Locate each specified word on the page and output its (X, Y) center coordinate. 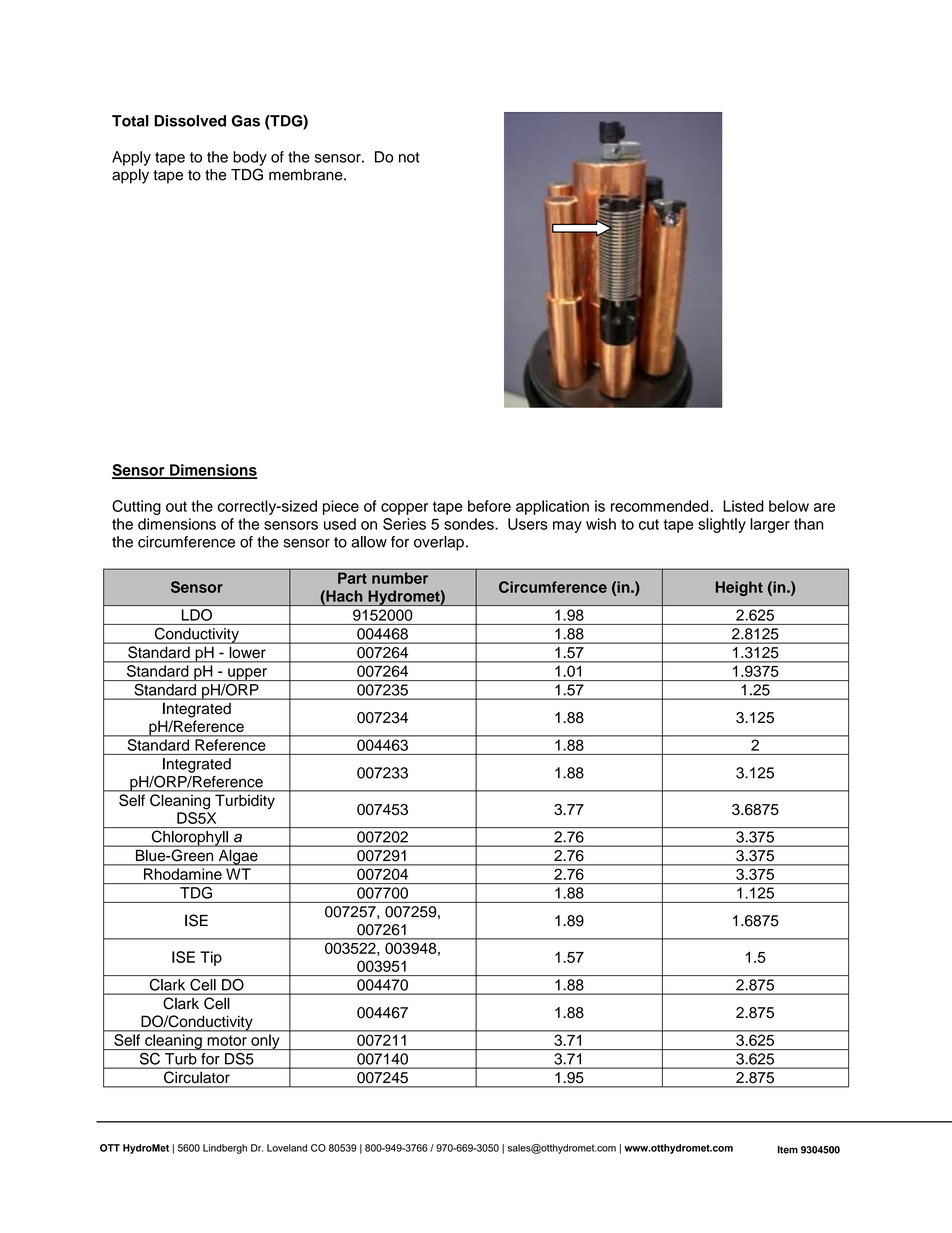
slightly (722, 525)
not (409, 157)
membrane (307, 175)
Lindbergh (225, 1149)
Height (739, 588)
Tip (211, 958)
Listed (743, 506)
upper (247, 674)
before (489, 506)
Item (788, 1150)
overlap (439, 543)
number (400, 578)
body (250, 158)
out (176, 506)
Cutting (136, 507)
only (265, 1042)
